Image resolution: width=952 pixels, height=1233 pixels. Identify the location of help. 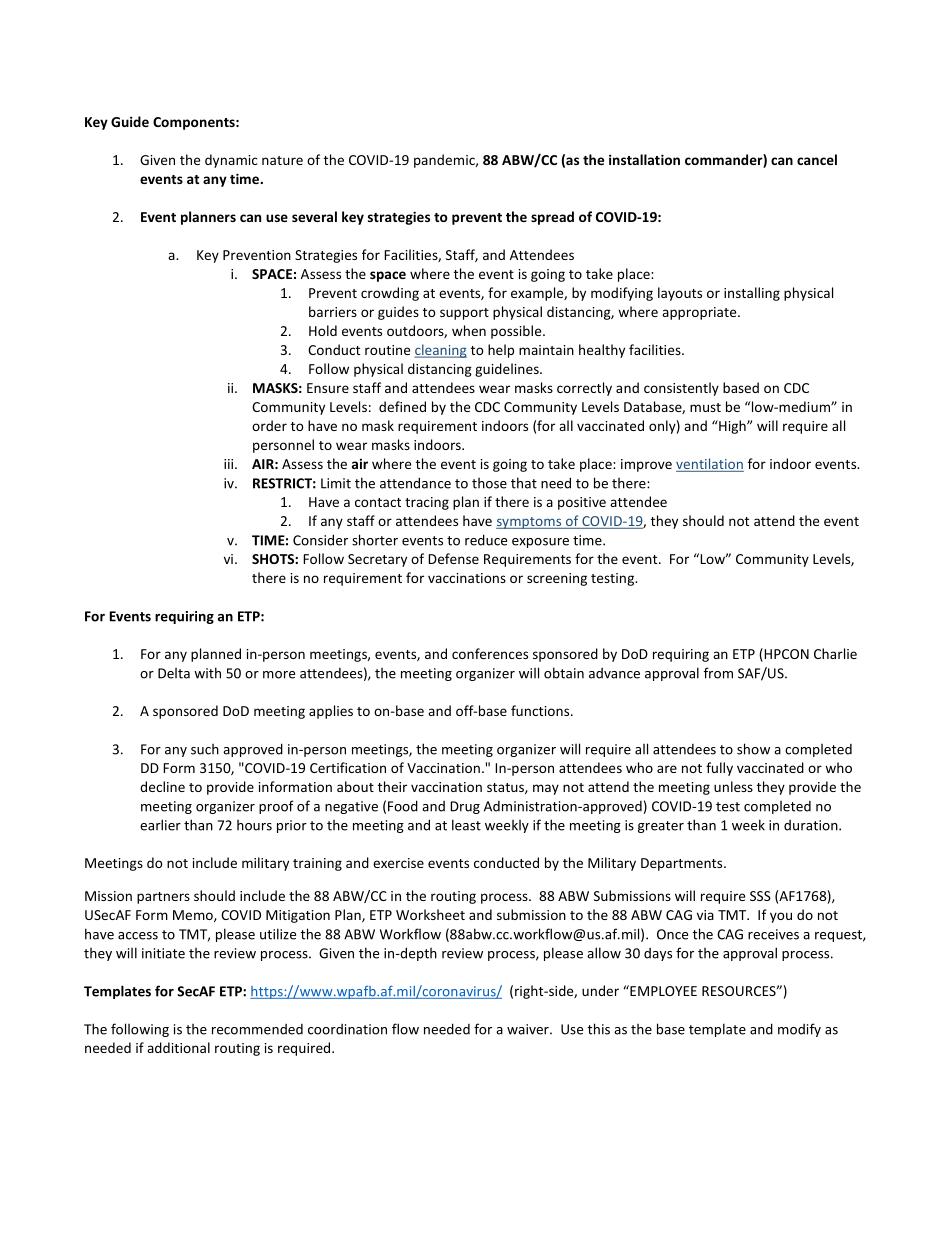
(501, 351).
